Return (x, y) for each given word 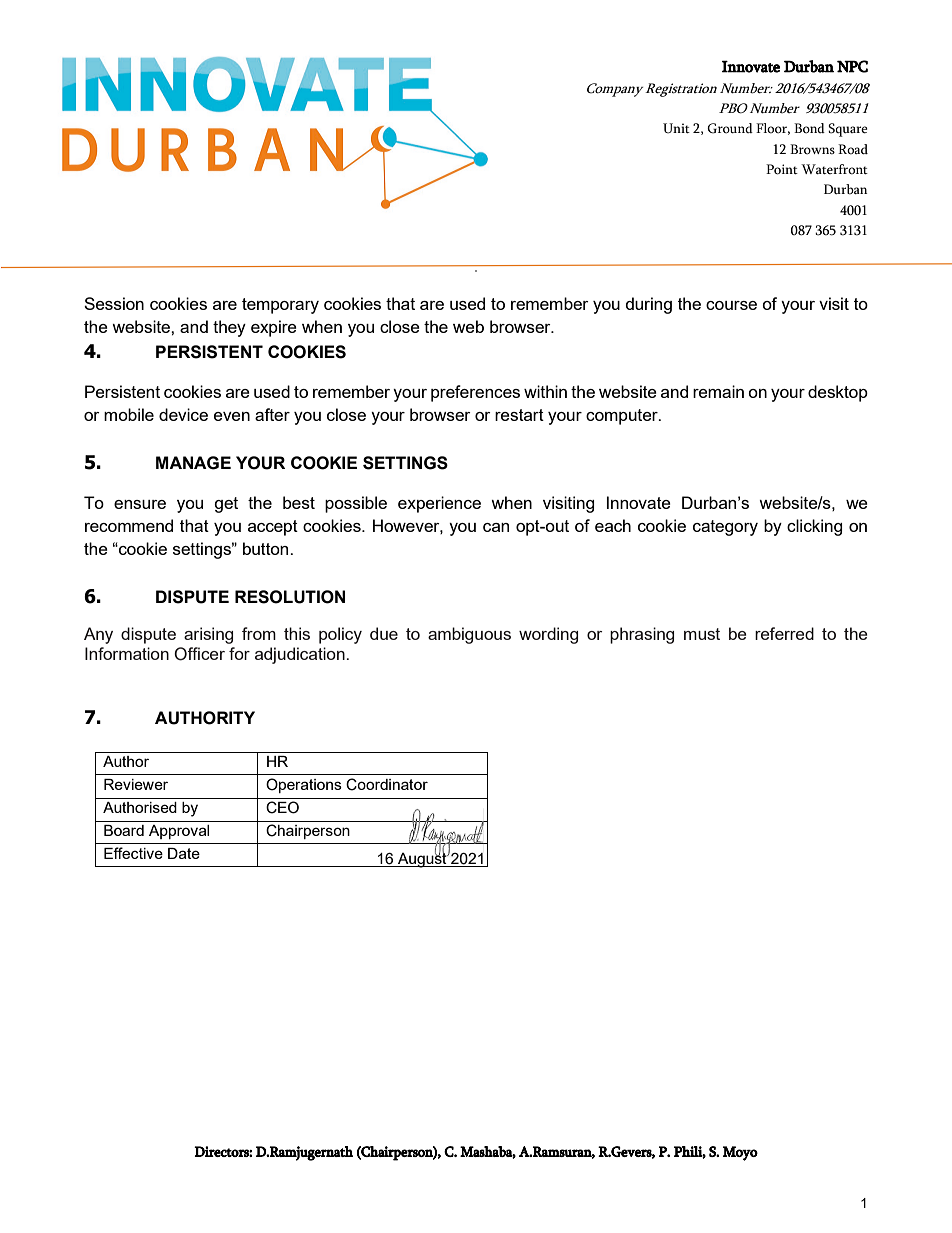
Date (184, 853)
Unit (676, 128)
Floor (773, 129)
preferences (475, 393)
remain (718, 391)
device (183, 414)
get (226, 505)
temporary (280, 306)
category (725, 528)
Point (782, 169)
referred (784, 633)
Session (114, 303)
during (649, 305)
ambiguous (469, 635)
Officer (199, 654)
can (496, 527)
